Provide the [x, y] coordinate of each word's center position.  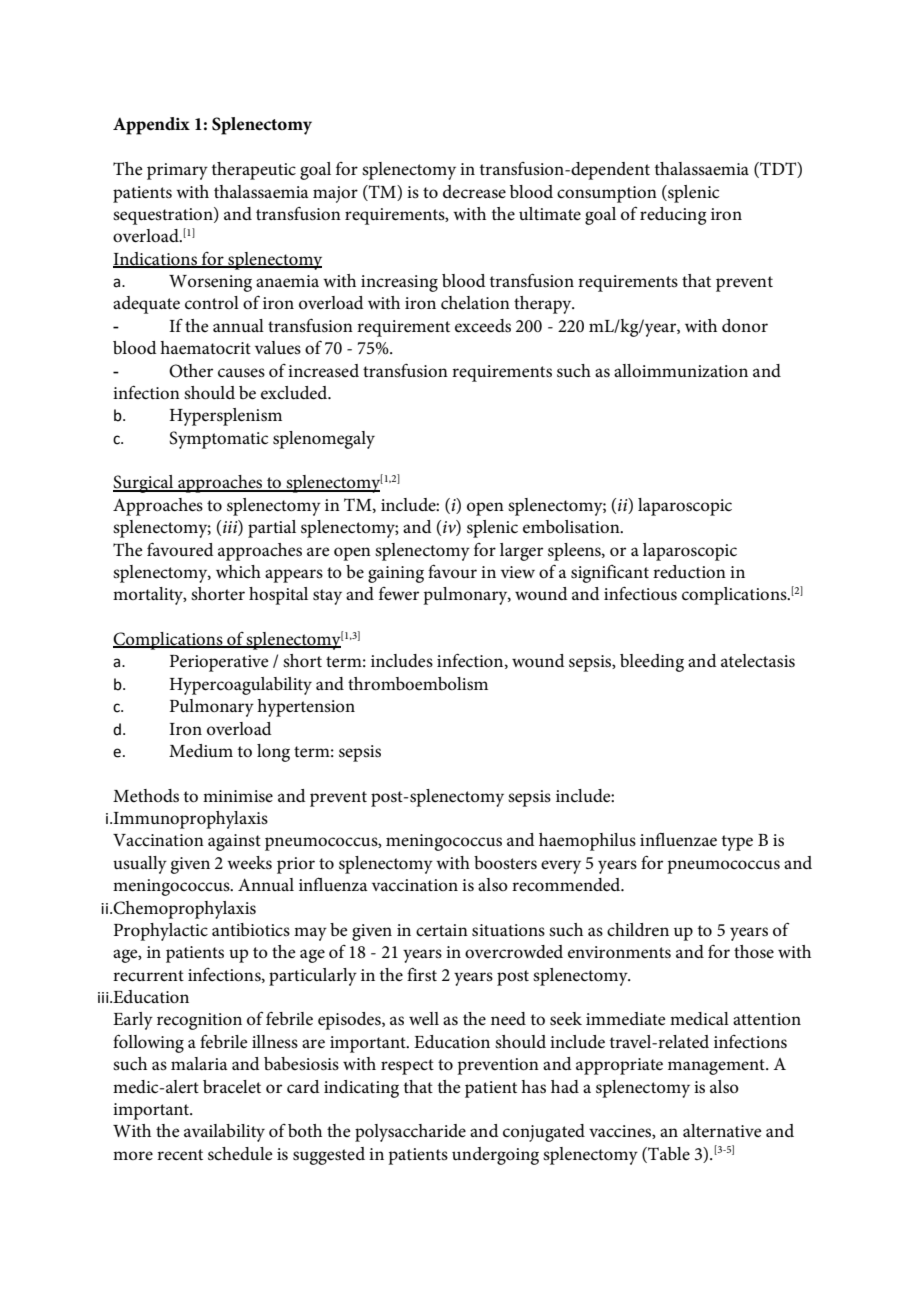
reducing [673, 216]
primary [177, 171]
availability [224, 1133]
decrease [474, 192]
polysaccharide [410, 1133]
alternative [722, 1131]
